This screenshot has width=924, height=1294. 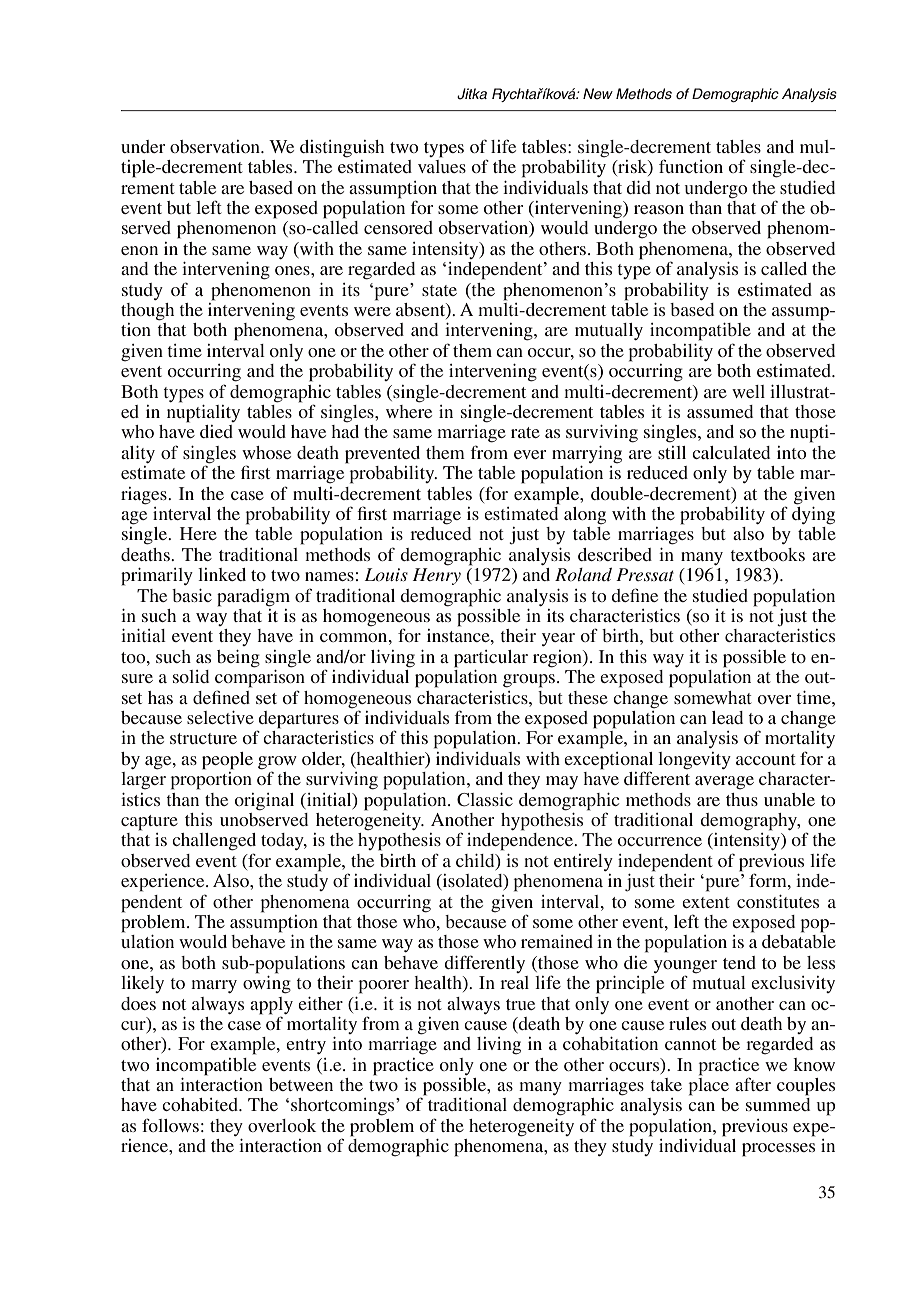 I want to click on whose, so click(x=266, y=452).
